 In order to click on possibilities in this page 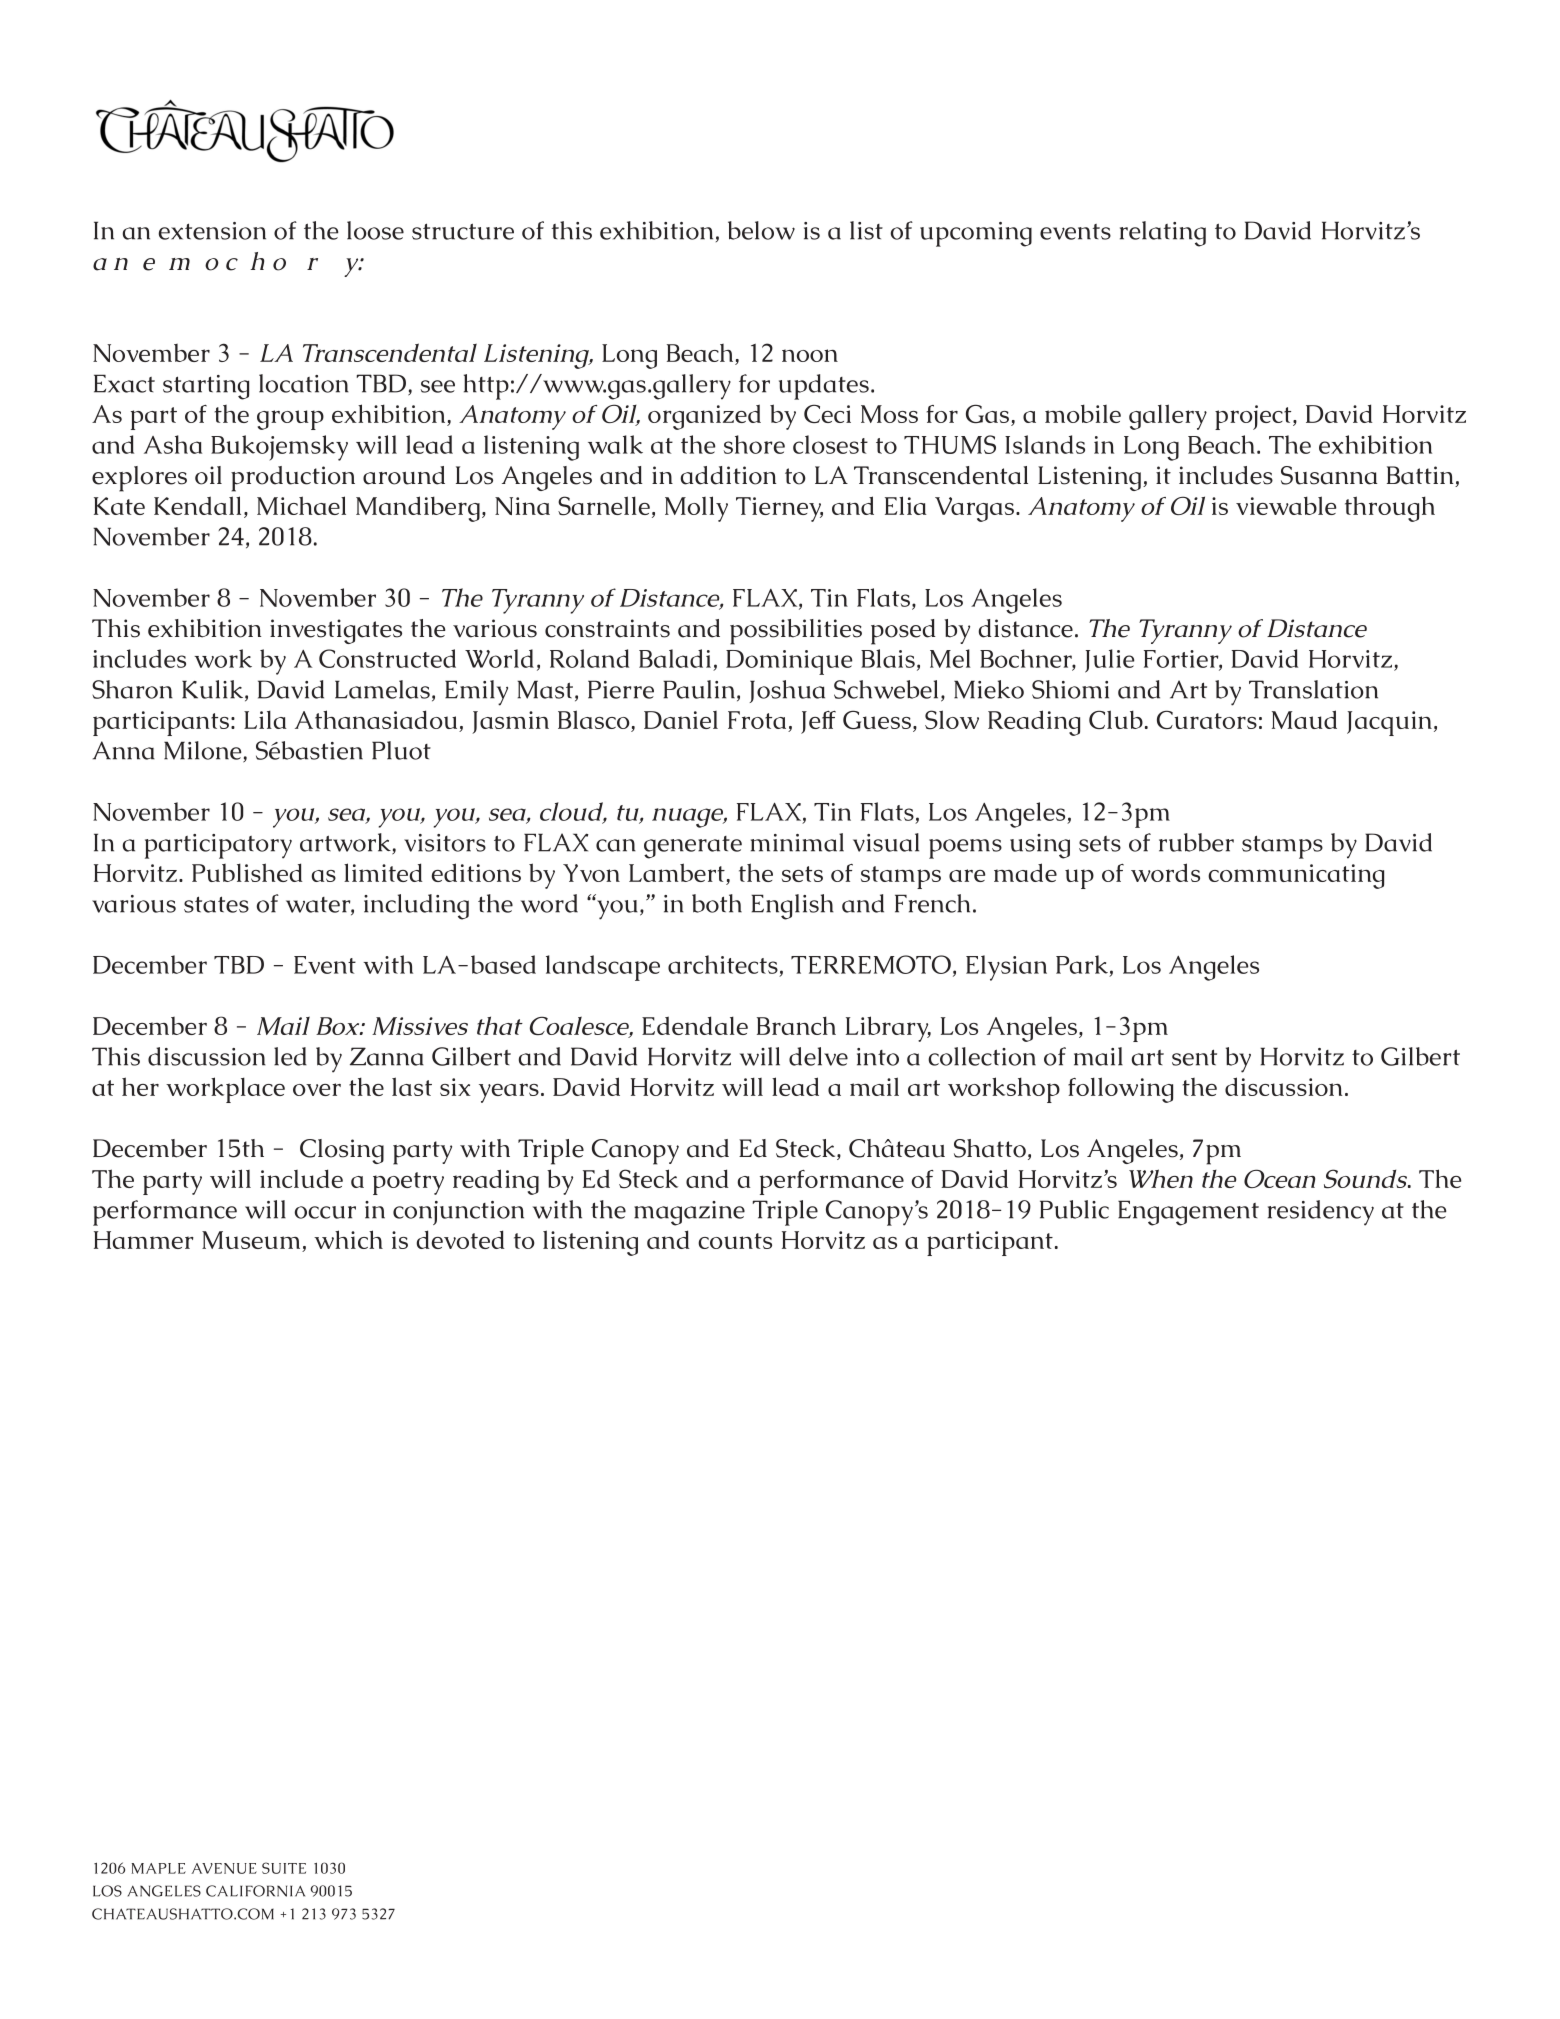, I will do `click(796, 632)`.
